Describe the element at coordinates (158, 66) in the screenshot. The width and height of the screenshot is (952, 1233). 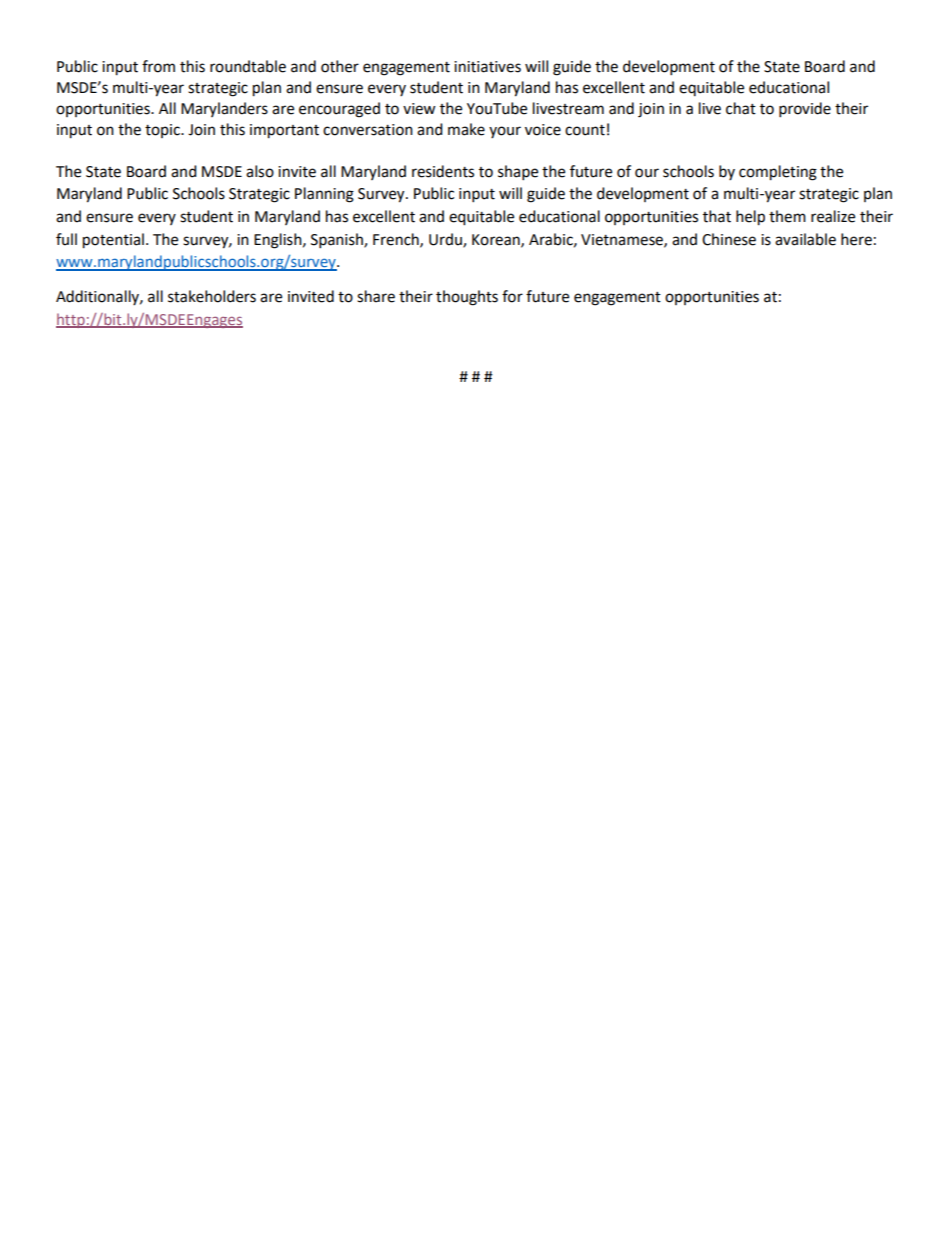
I see `from` at that location.
